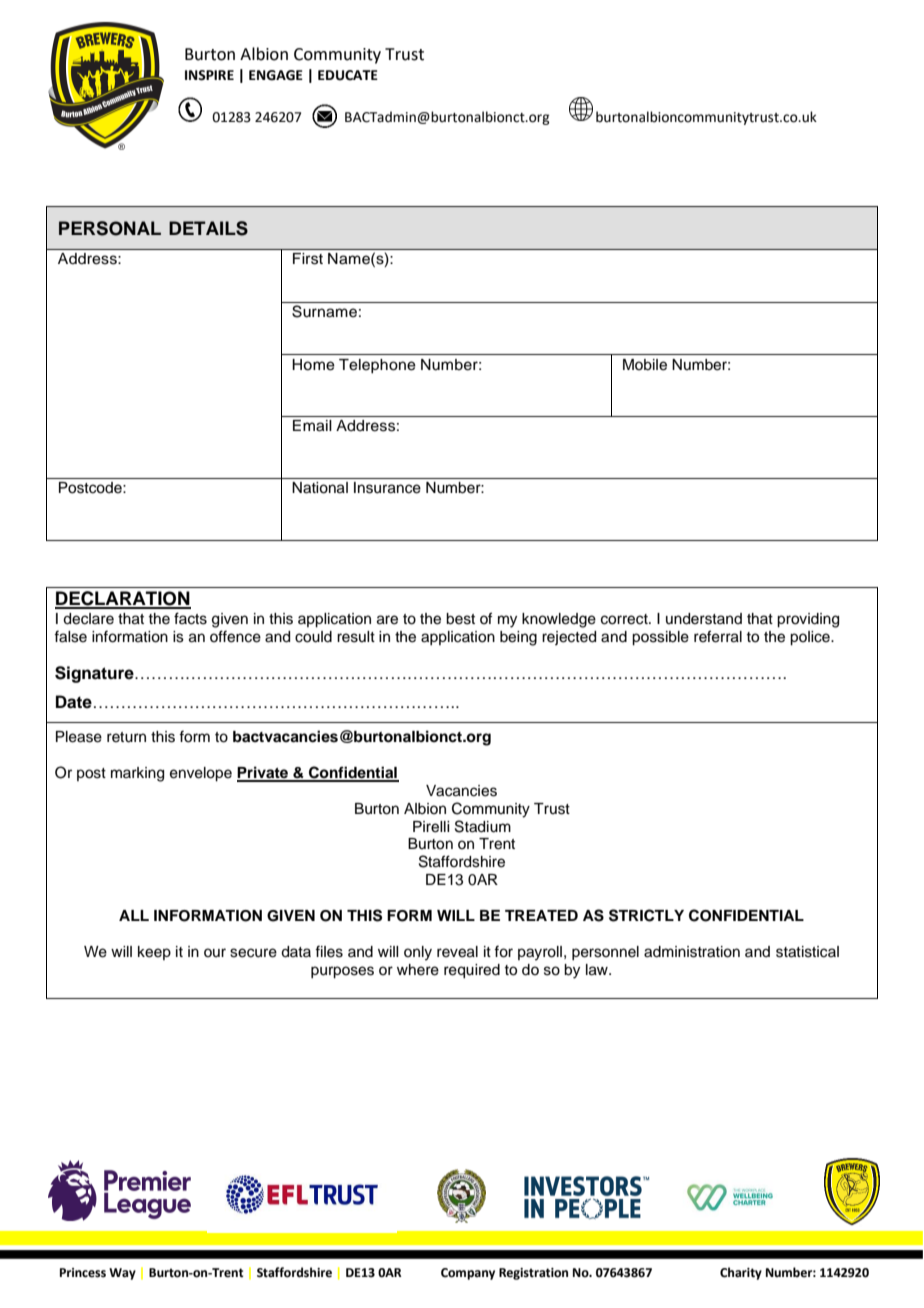 Image resolution: width=924 pixels, height=1308 pixels. Describe the element at coordinates (348, 75) in the document. I see `EDUCATE` at that location.
